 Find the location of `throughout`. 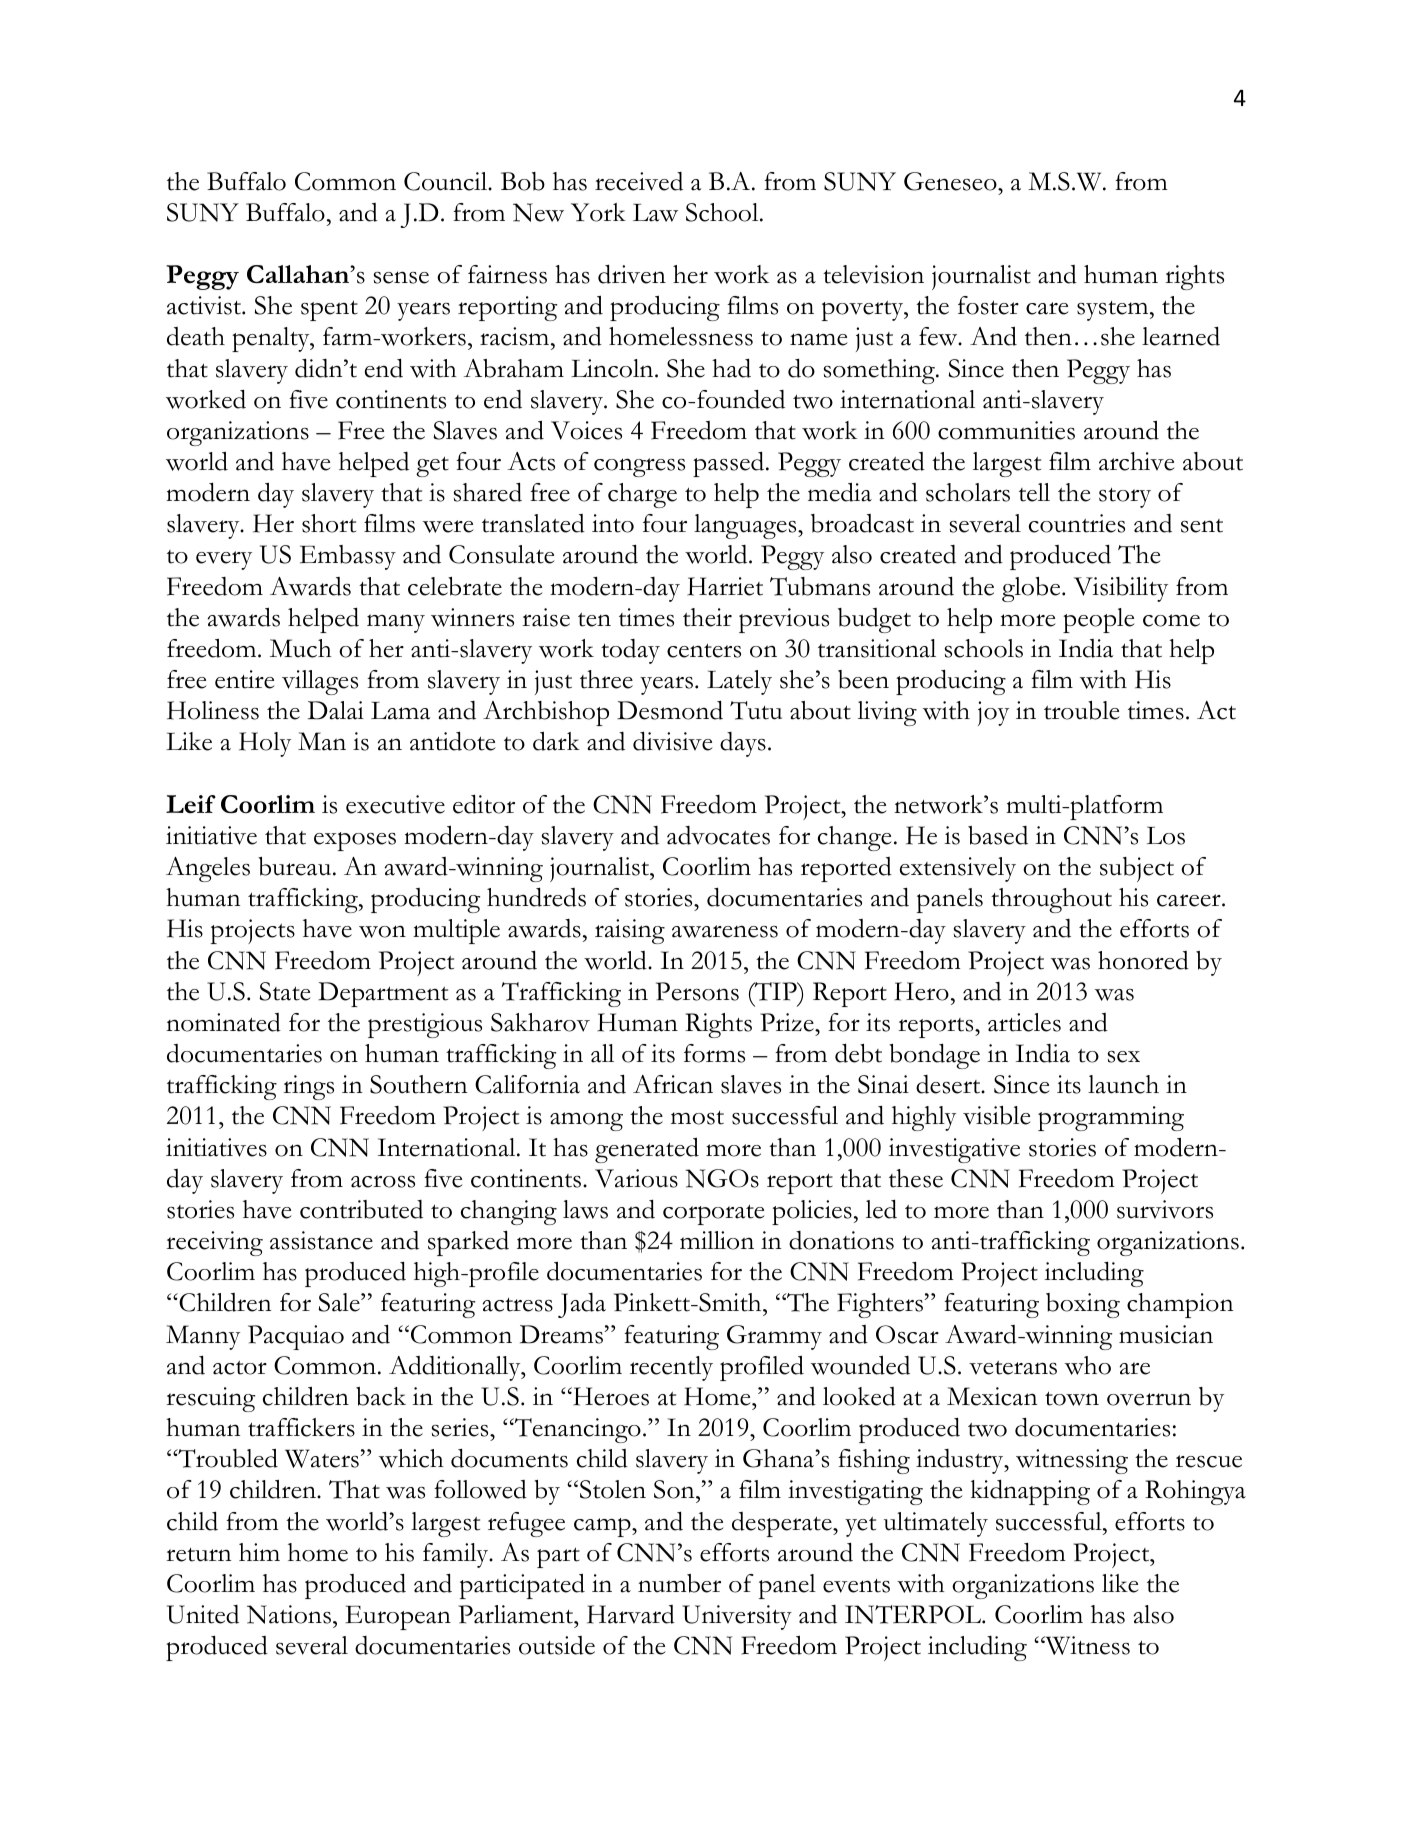

throughout is located at coordinates (1051, 900).
